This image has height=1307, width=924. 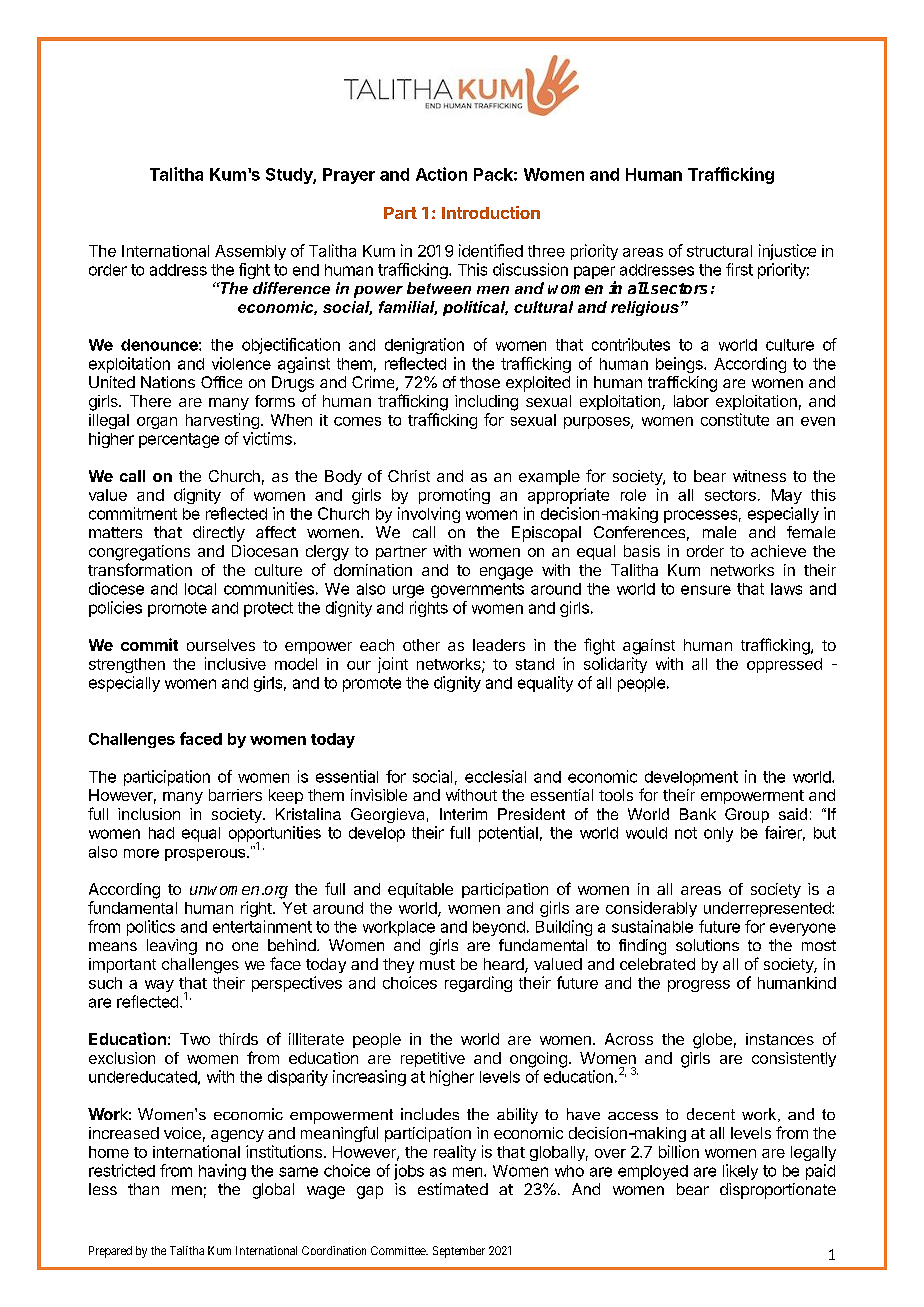 What do you see at coordinates (784, 665) in the image?
I see `oppressed` at bounding box center [784, 665].
